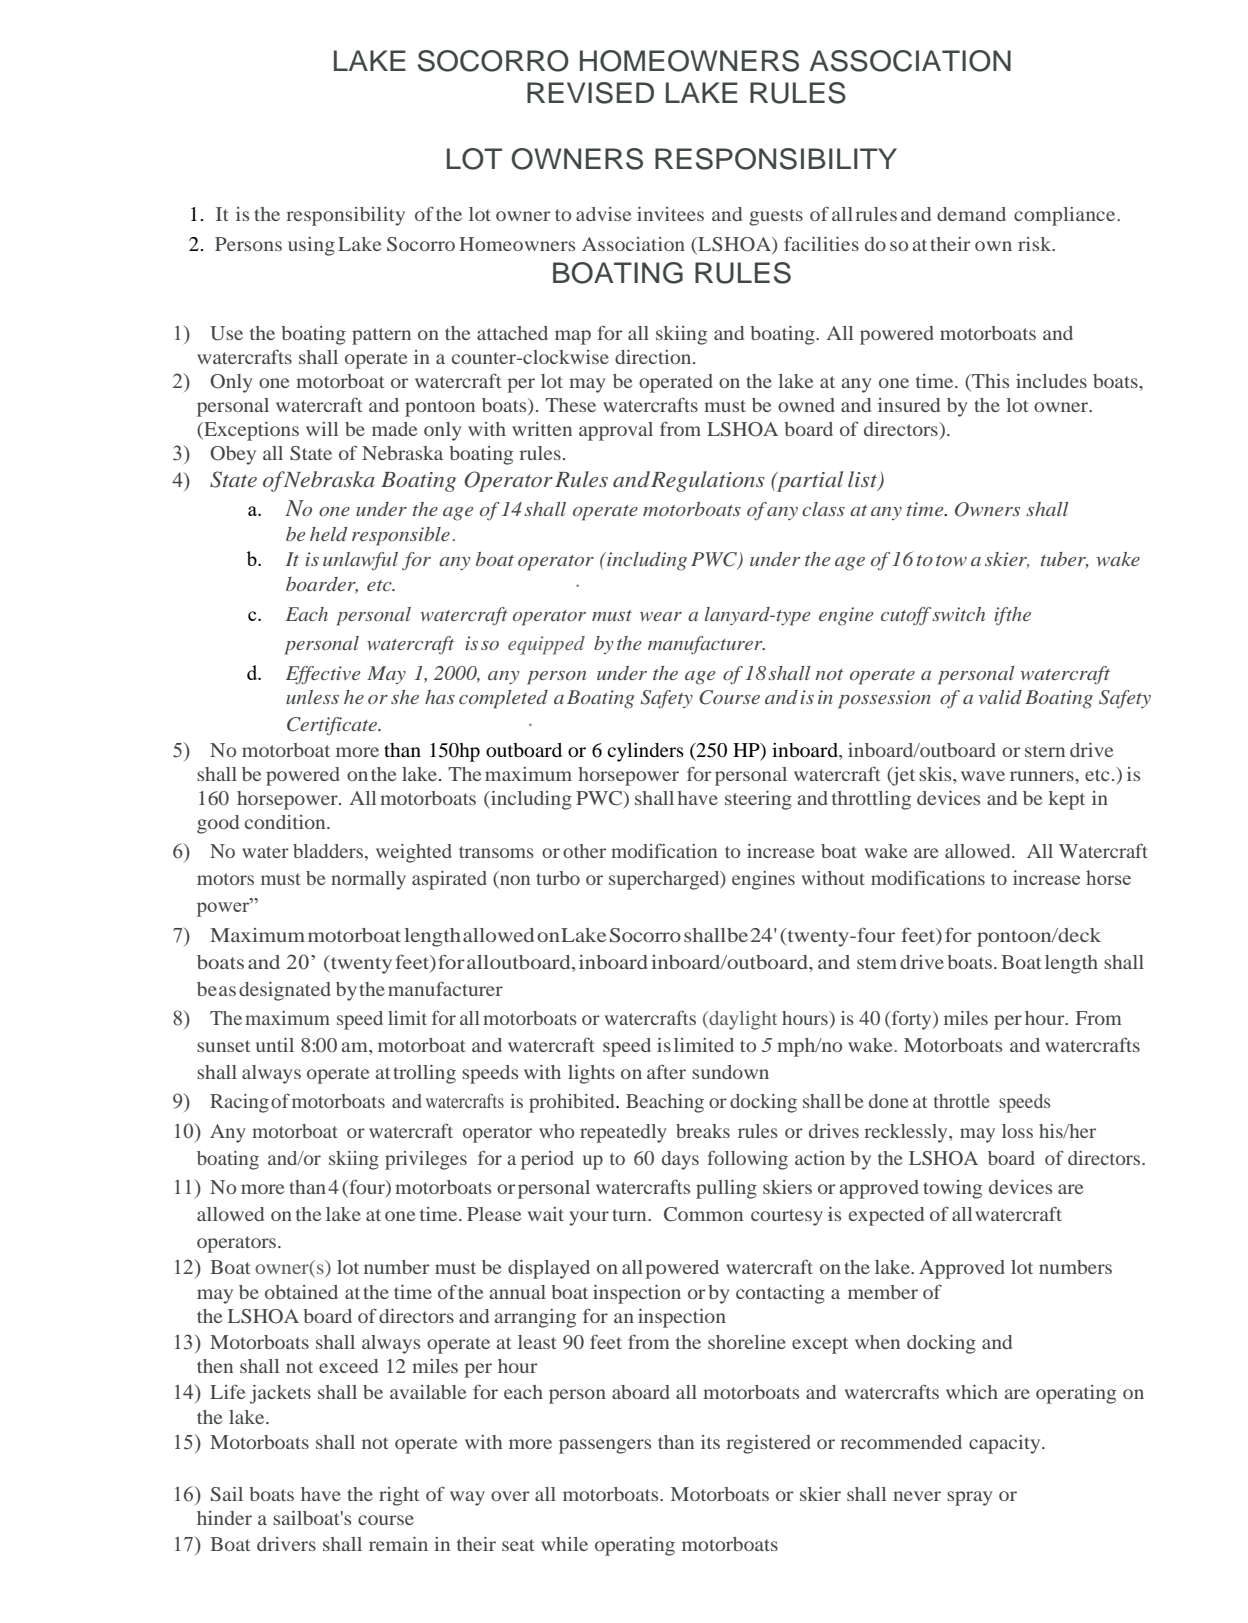 The image size is (1248, 1623). Describe the element at coordinates (971, 214) in the document. I see `demand` at that location.
